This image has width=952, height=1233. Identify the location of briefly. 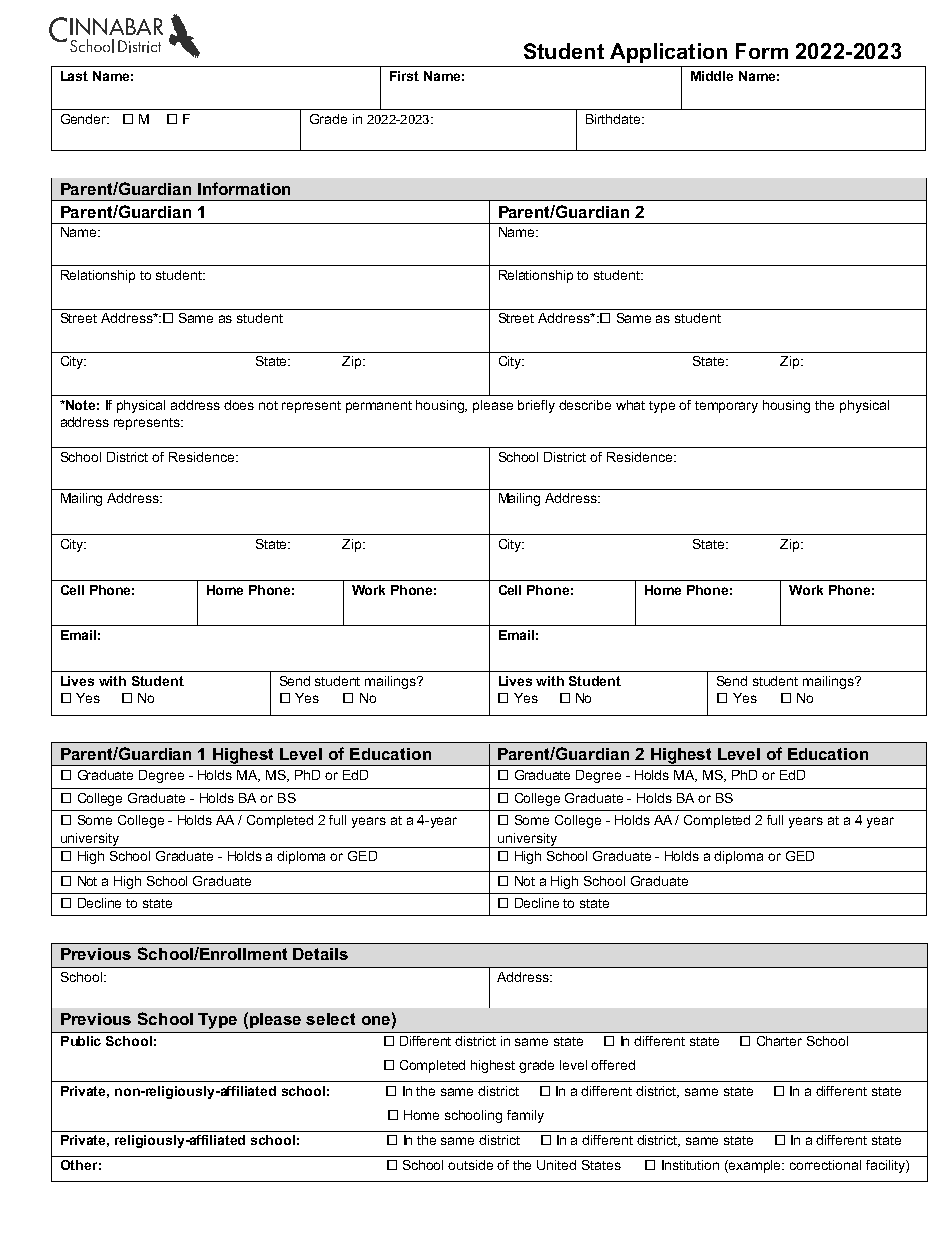
(536, 406).
